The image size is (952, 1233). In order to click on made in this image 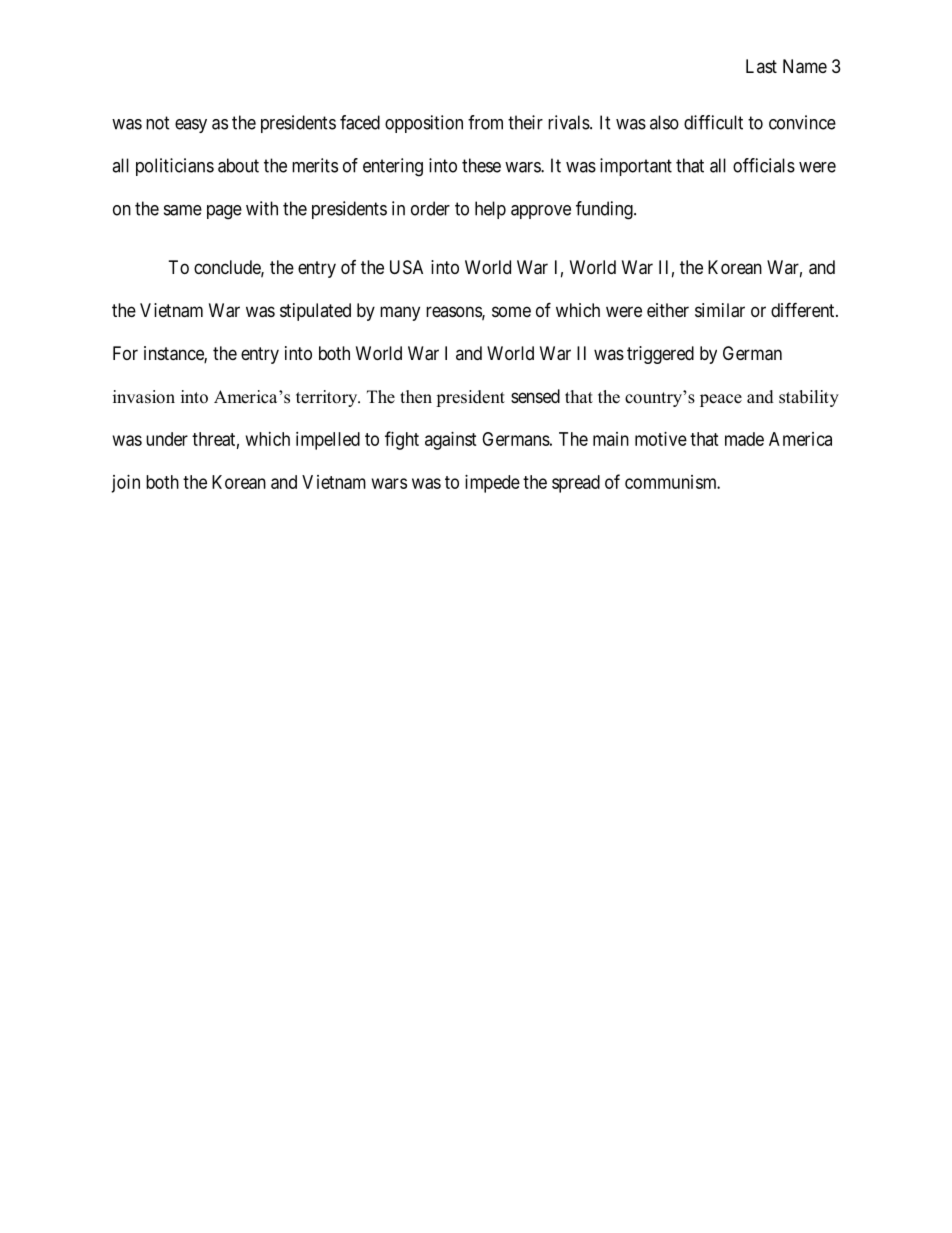, I will do `click(744, 439)`.
